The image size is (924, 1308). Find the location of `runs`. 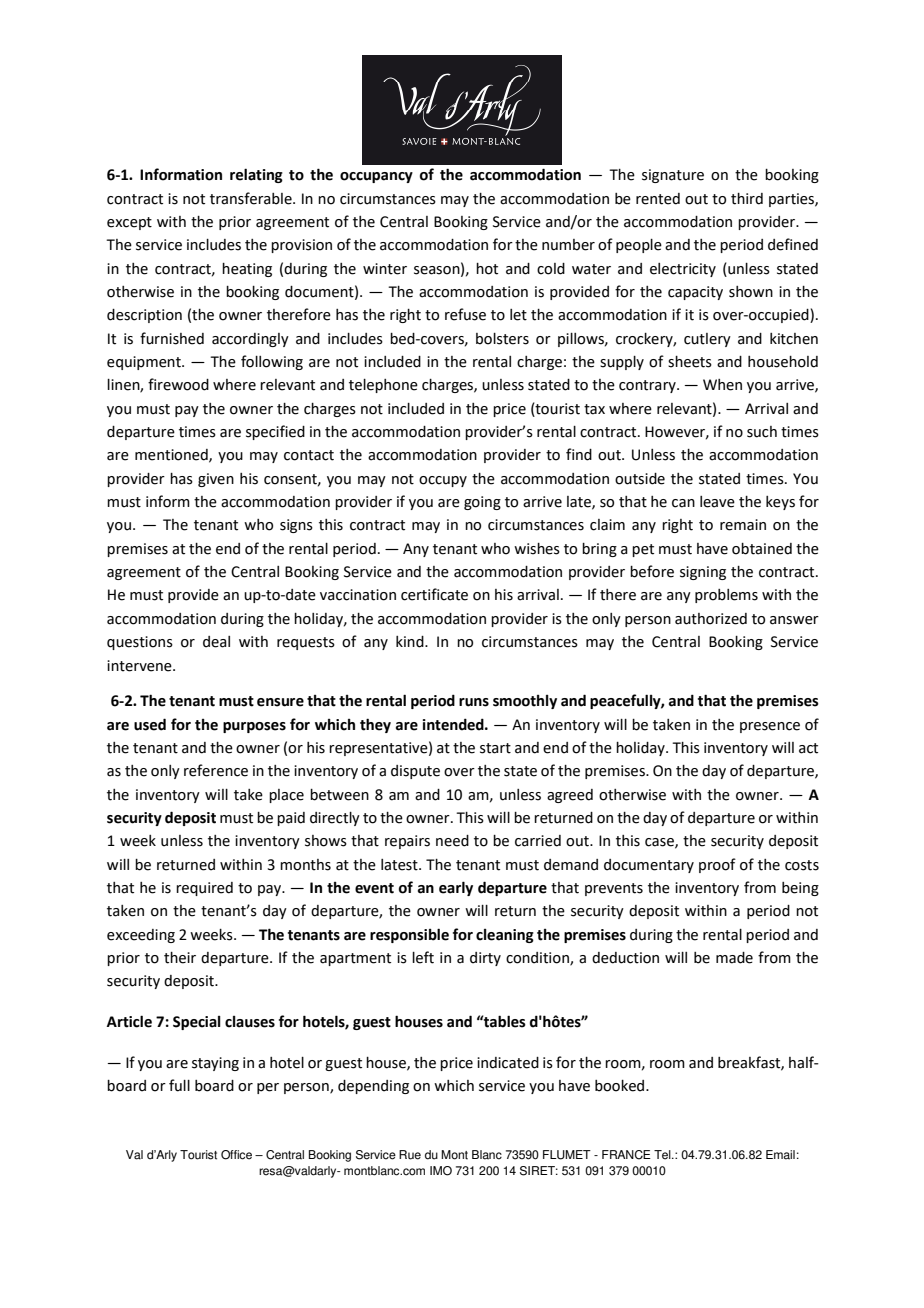

runs is located at coordinates (474, 702).
